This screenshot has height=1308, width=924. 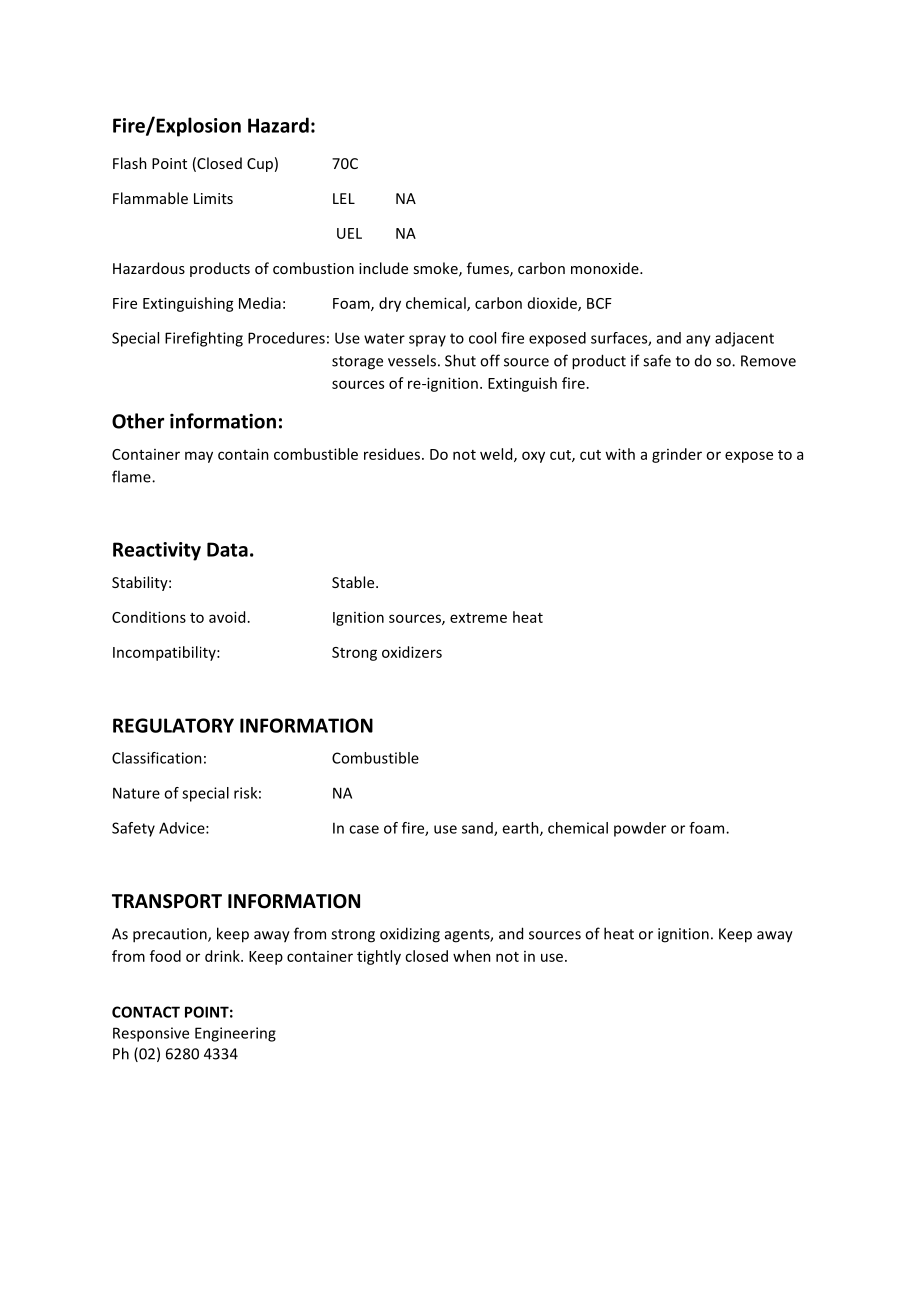 What do you see at coordinates (478, 618) in the screenshot?
I see `extreme` at bounding box center [478, 618].
